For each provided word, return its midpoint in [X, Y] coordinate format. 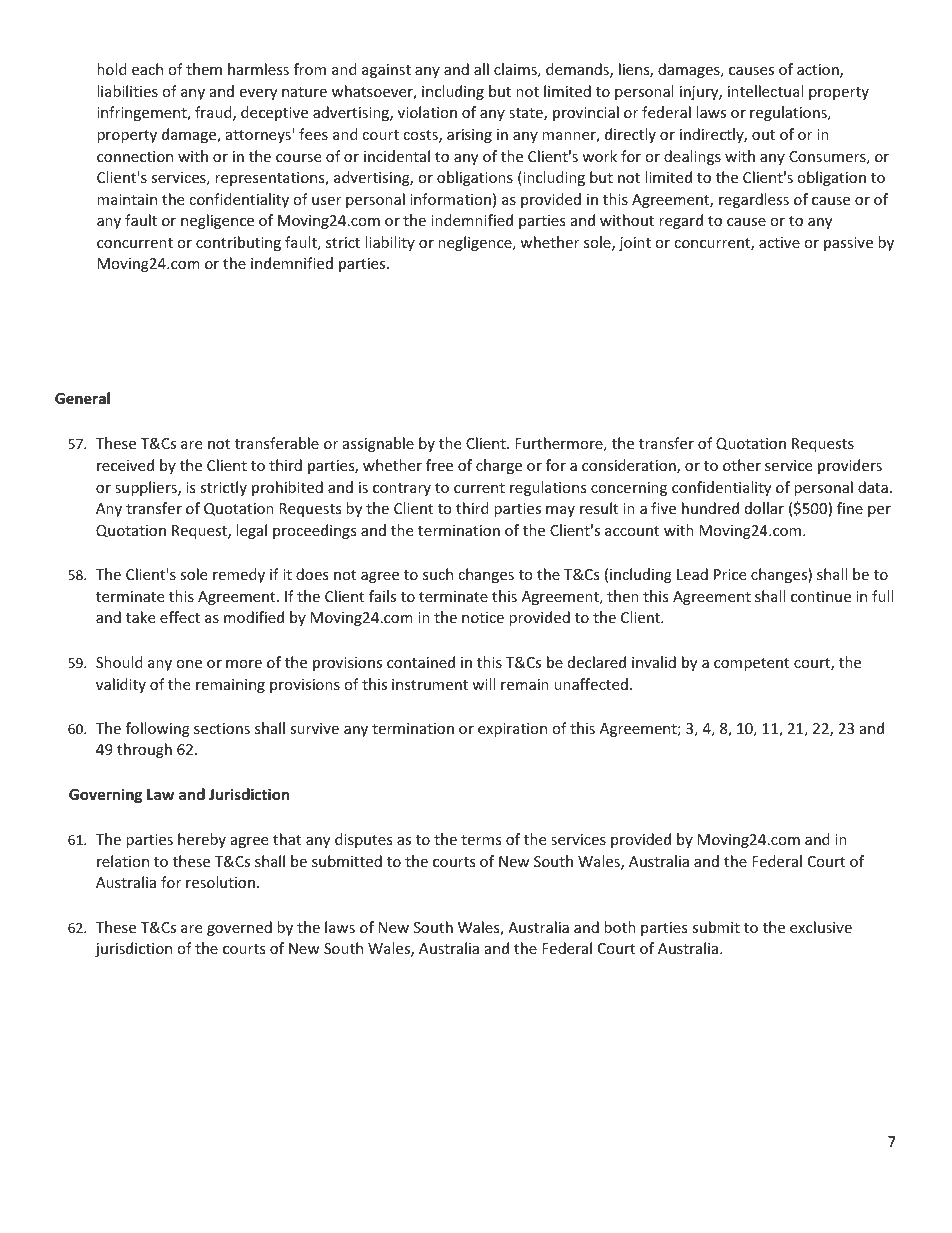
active [779, 242]
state [527, 114]
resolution [220, 882]
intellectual [765, 91]
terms [481, 840]
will [483, 684]
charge [499, 466]
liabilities [127, 91]
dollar [764, 508]
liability [390, 243]
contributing [238, 243]
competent [751, 664]
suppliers [147, 488]
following [158, 729]
